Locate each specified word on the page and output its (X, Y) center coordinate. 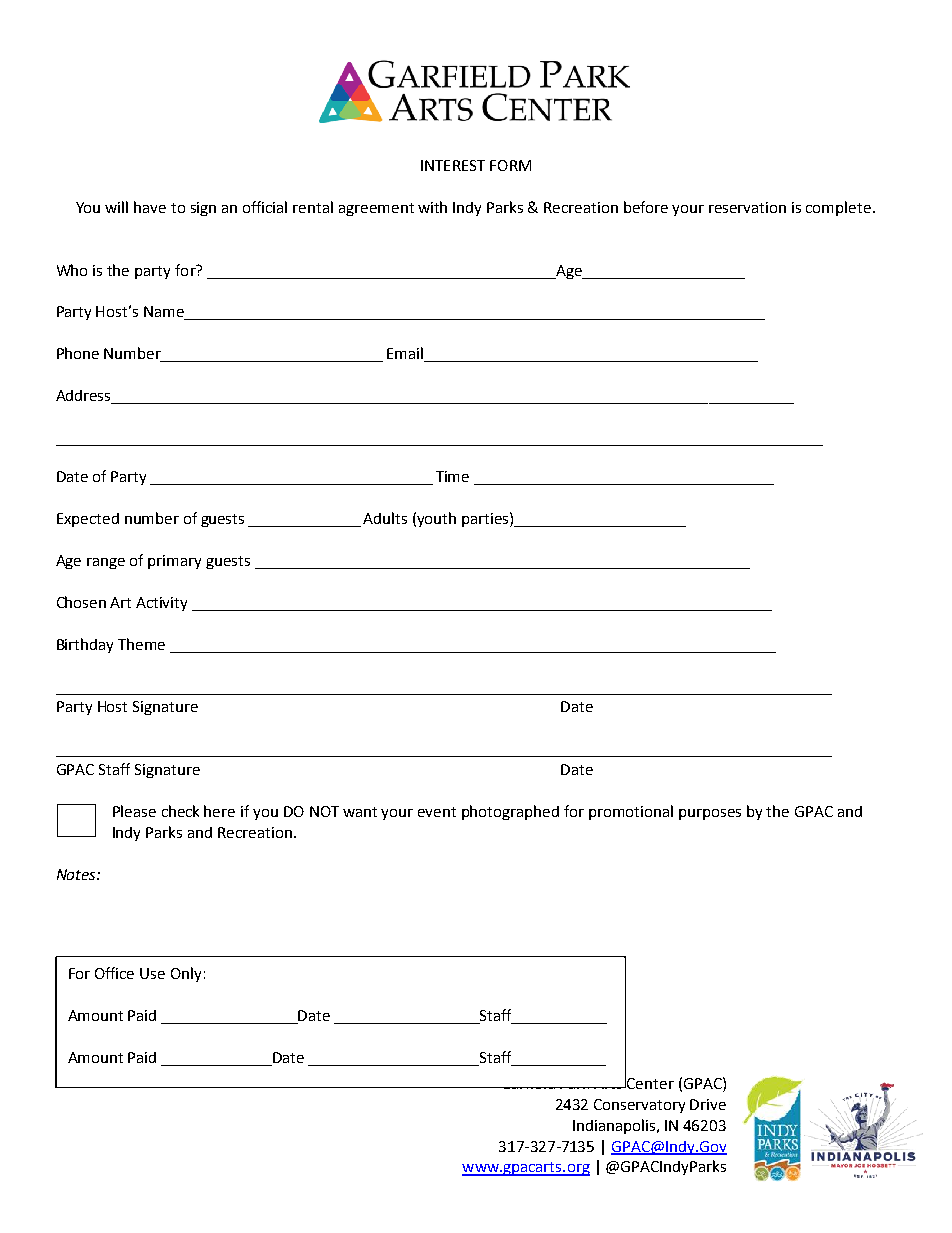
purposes (710, 814)
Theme (141, 644)
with (432, 207)
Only (186, 974)
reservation (747, 207)
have (150, 207)
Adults (385, 518)
